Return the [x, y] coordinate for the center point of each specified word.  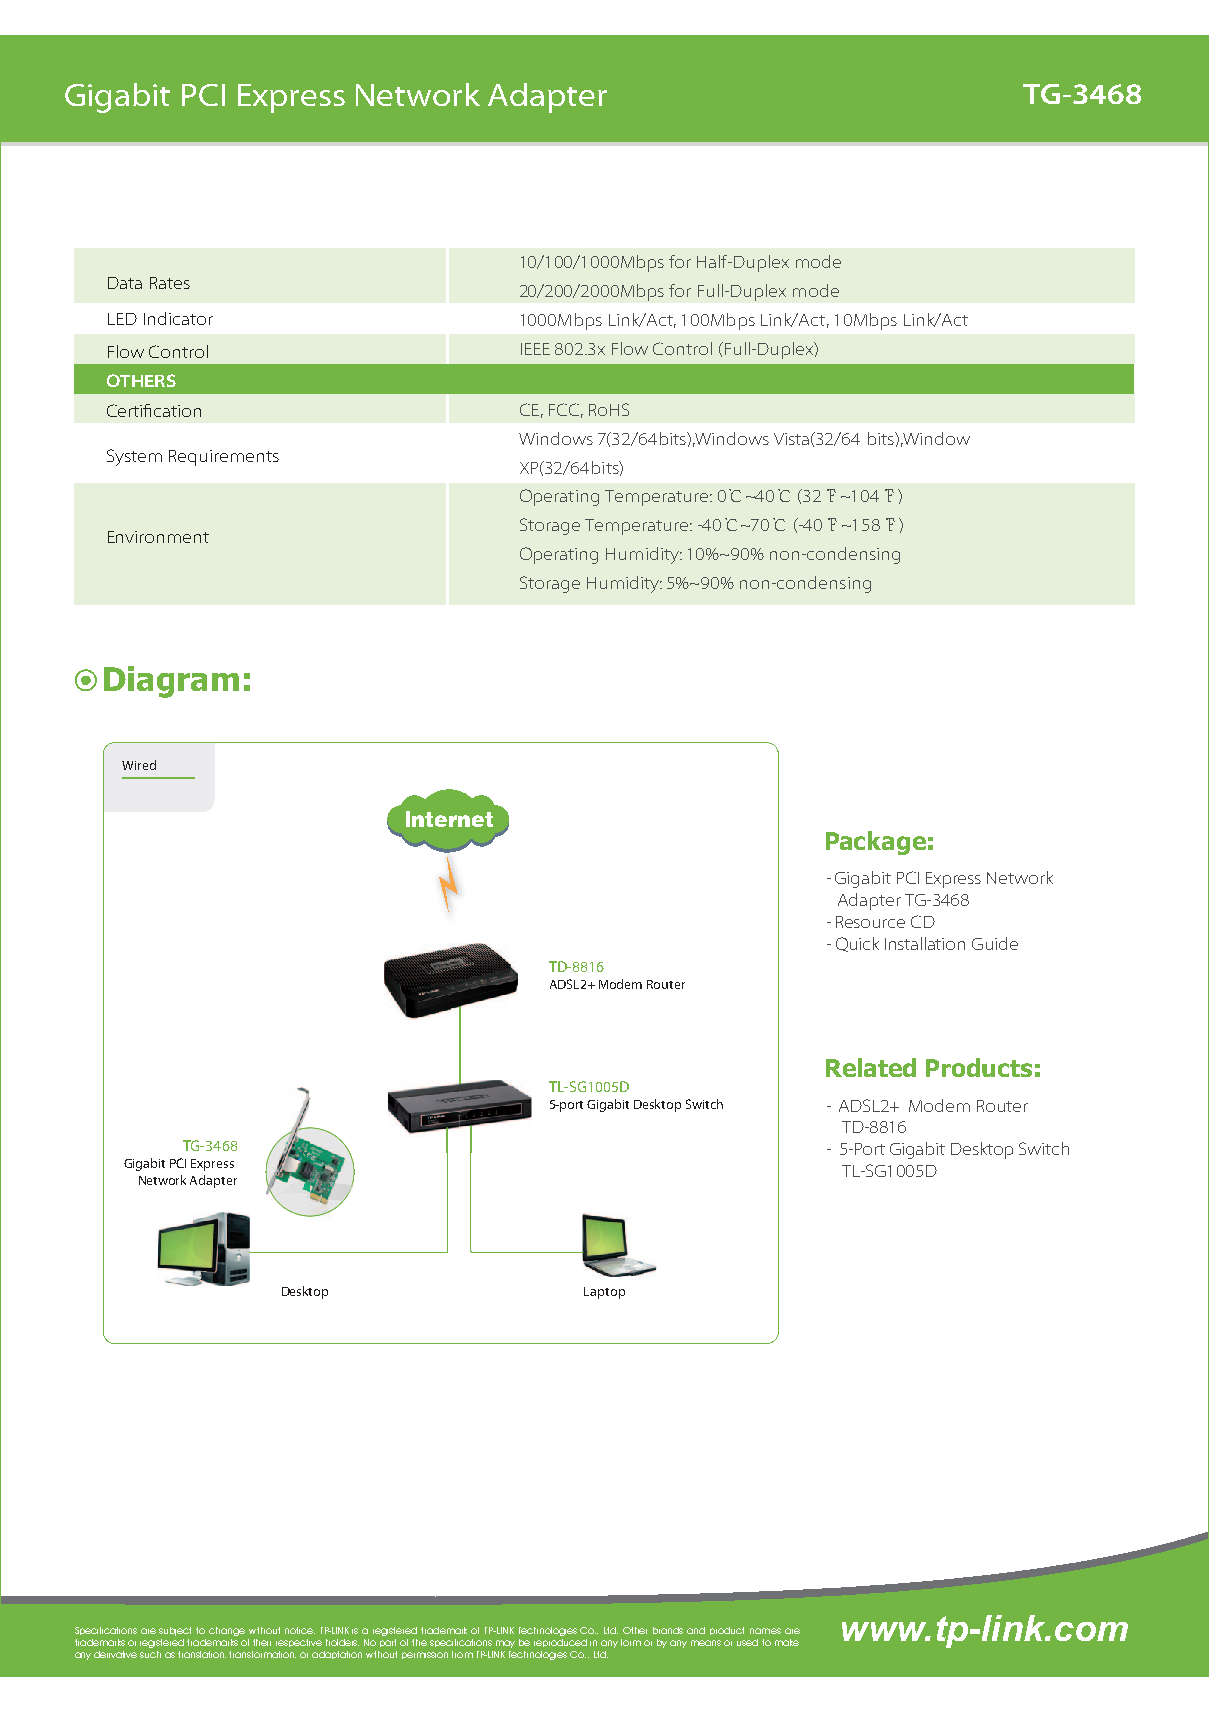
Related [871, 1067]
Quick [857, 944]
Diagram [171, 682]
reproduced [560, 1643]
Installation [925, 943]
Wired [139, 765]
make [787, 1642]
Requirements [224, 458]
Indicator [178, 318]
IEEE [535, 349]
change [227, 1631]
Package [876, 843]
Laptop [604, 1293]
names [765, 1631]
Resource [870, 922]
